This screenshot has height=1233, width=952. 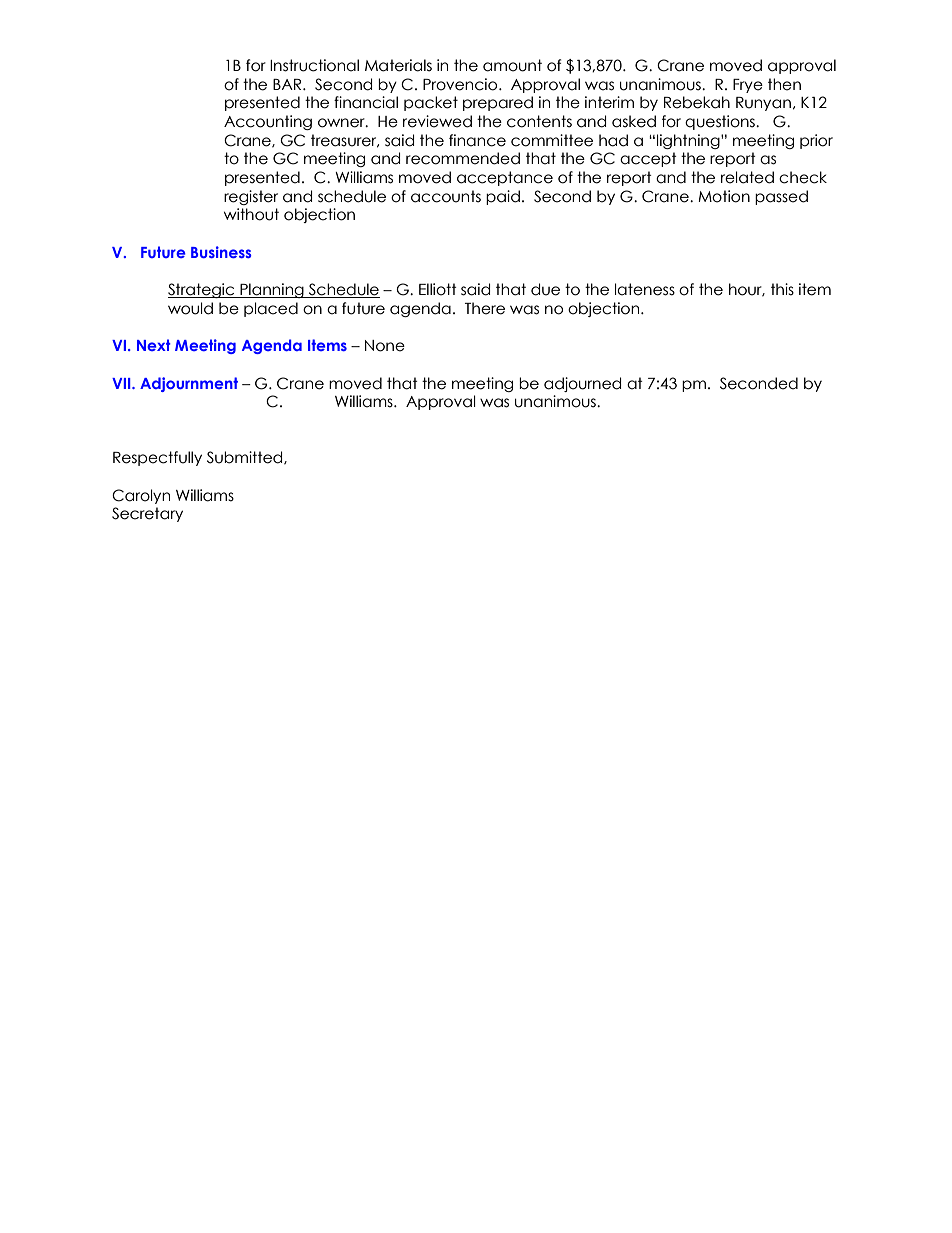 I want to click on this, so click(x=782, y=289).
